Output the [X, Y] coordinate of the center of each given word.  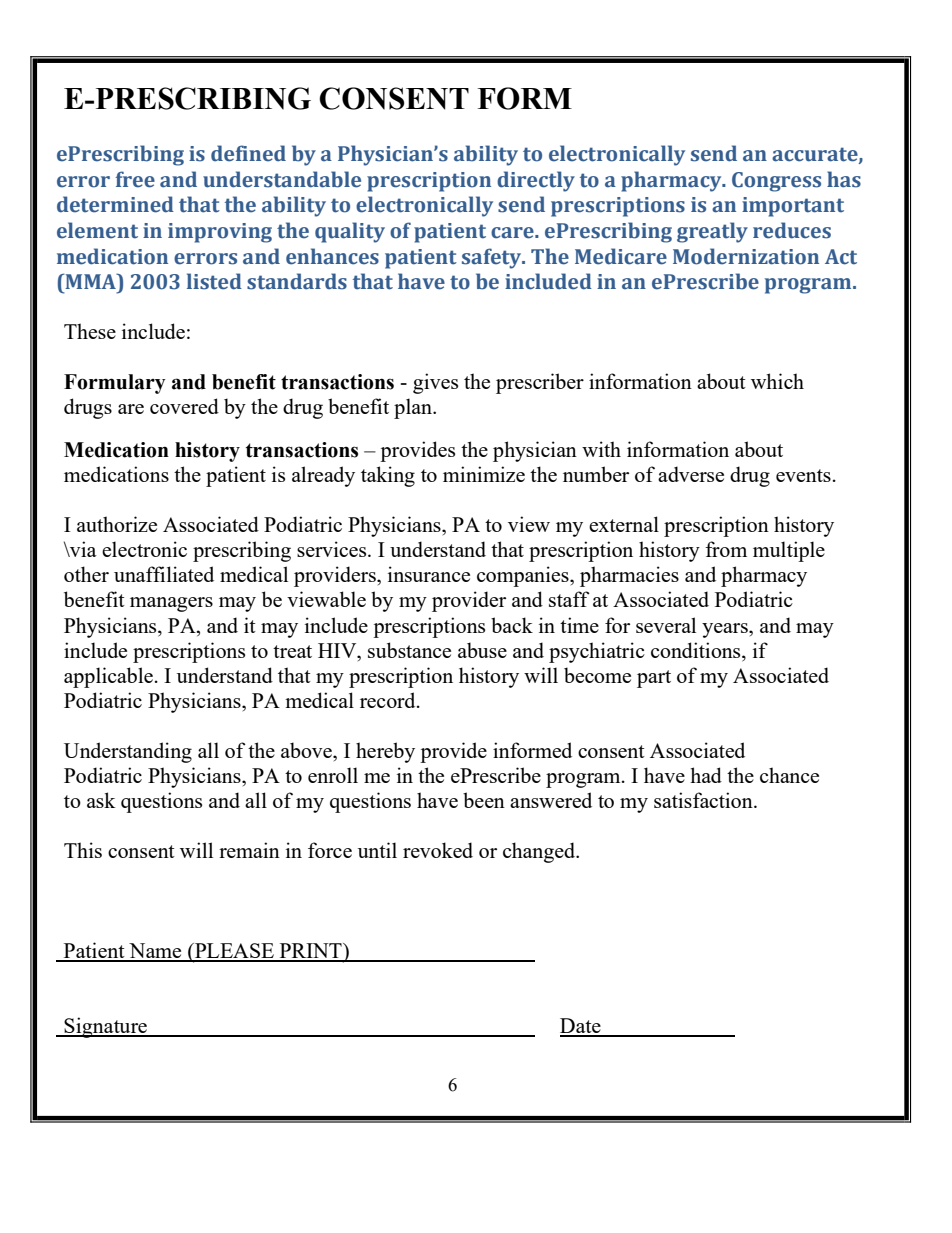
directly [536, 181]
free [135, 179]
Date [581, 1027]
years [726, 630]
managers [171, 604]
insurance [429, 574]
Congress [776, 182]
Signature [106, 1027]
